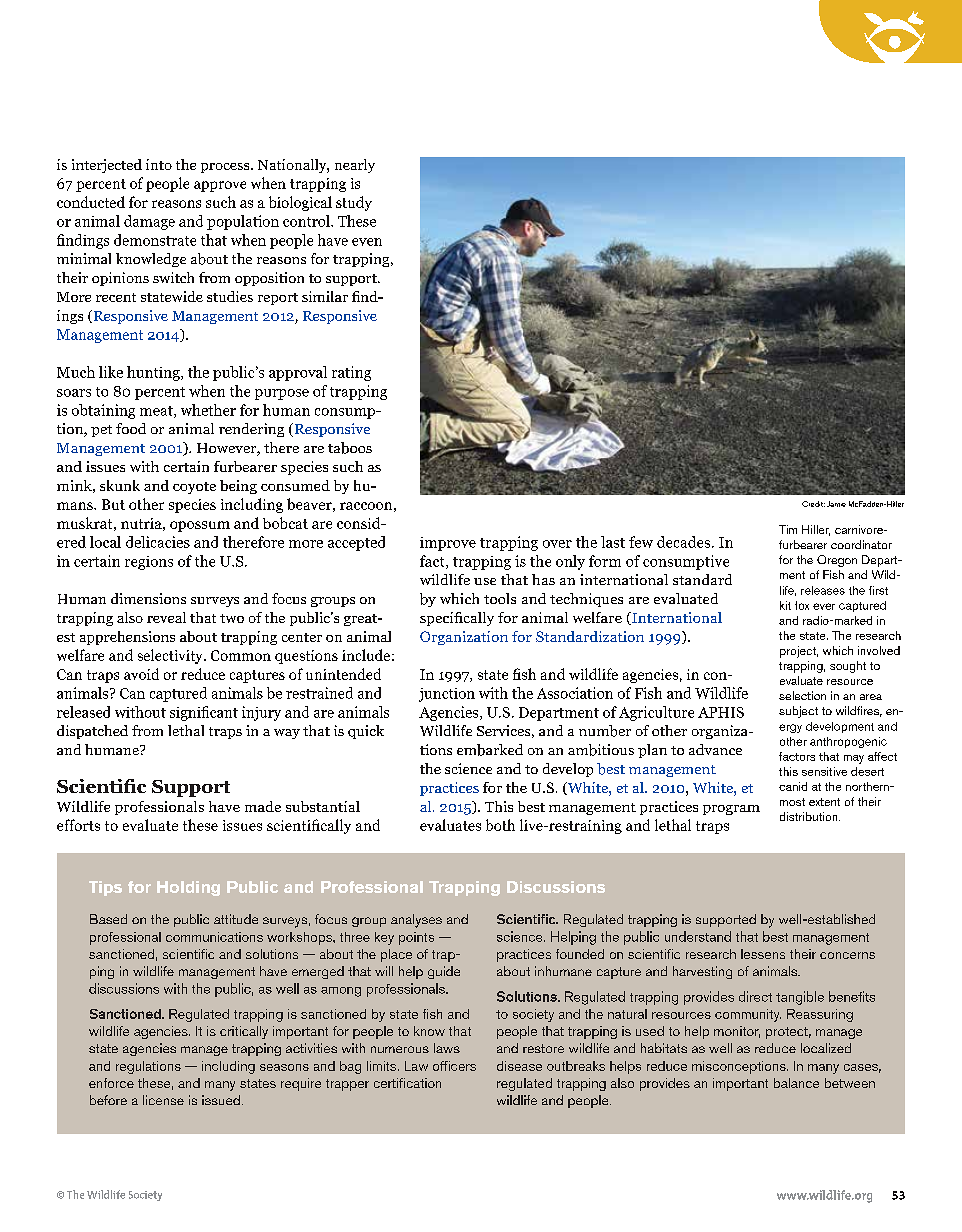  What do you see at coordinates (367, 242) in the document?
I see `even` at bounding box center [367, 242].
